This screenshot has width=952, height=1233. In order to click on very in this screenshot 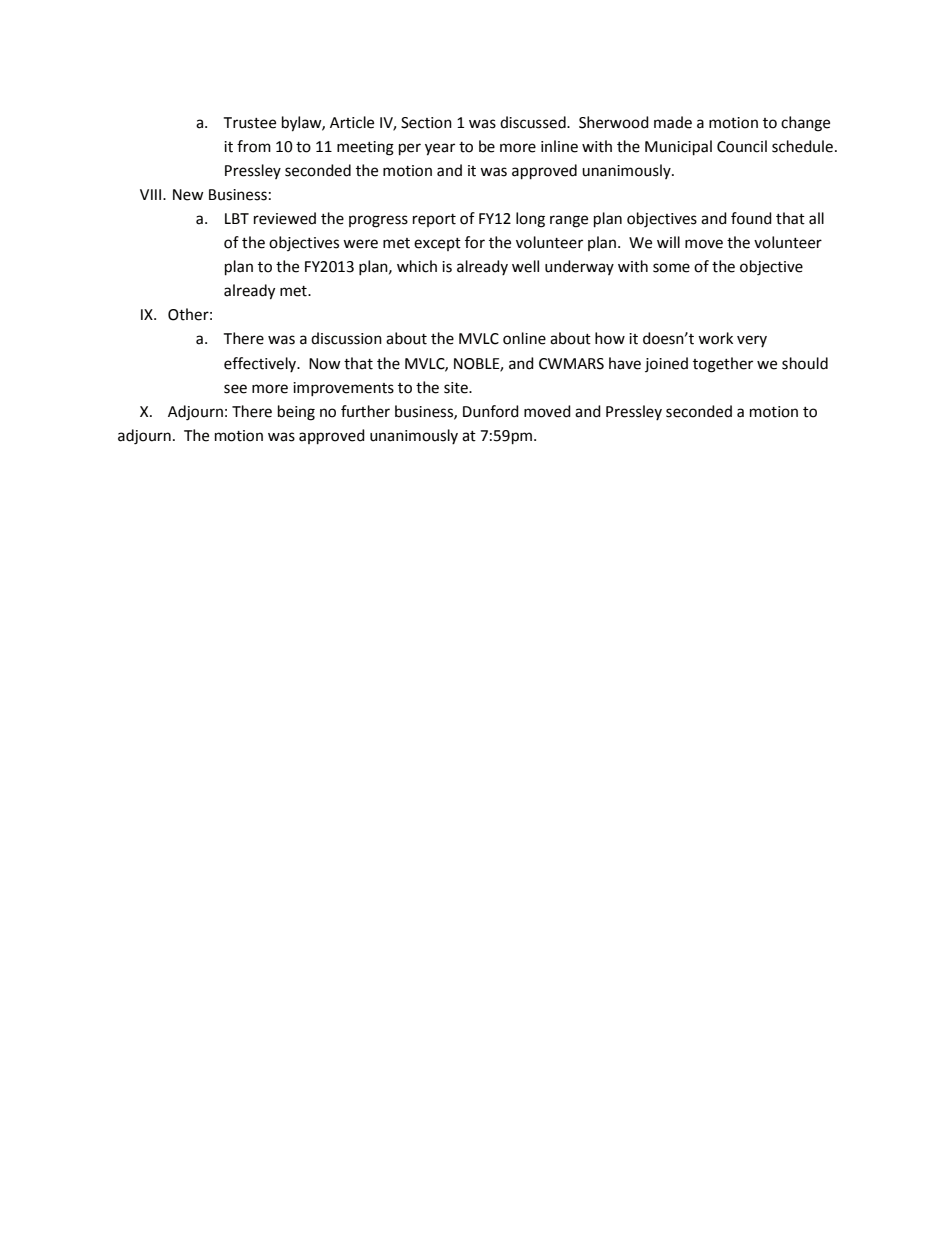, I will do `click(752, 341)`.
